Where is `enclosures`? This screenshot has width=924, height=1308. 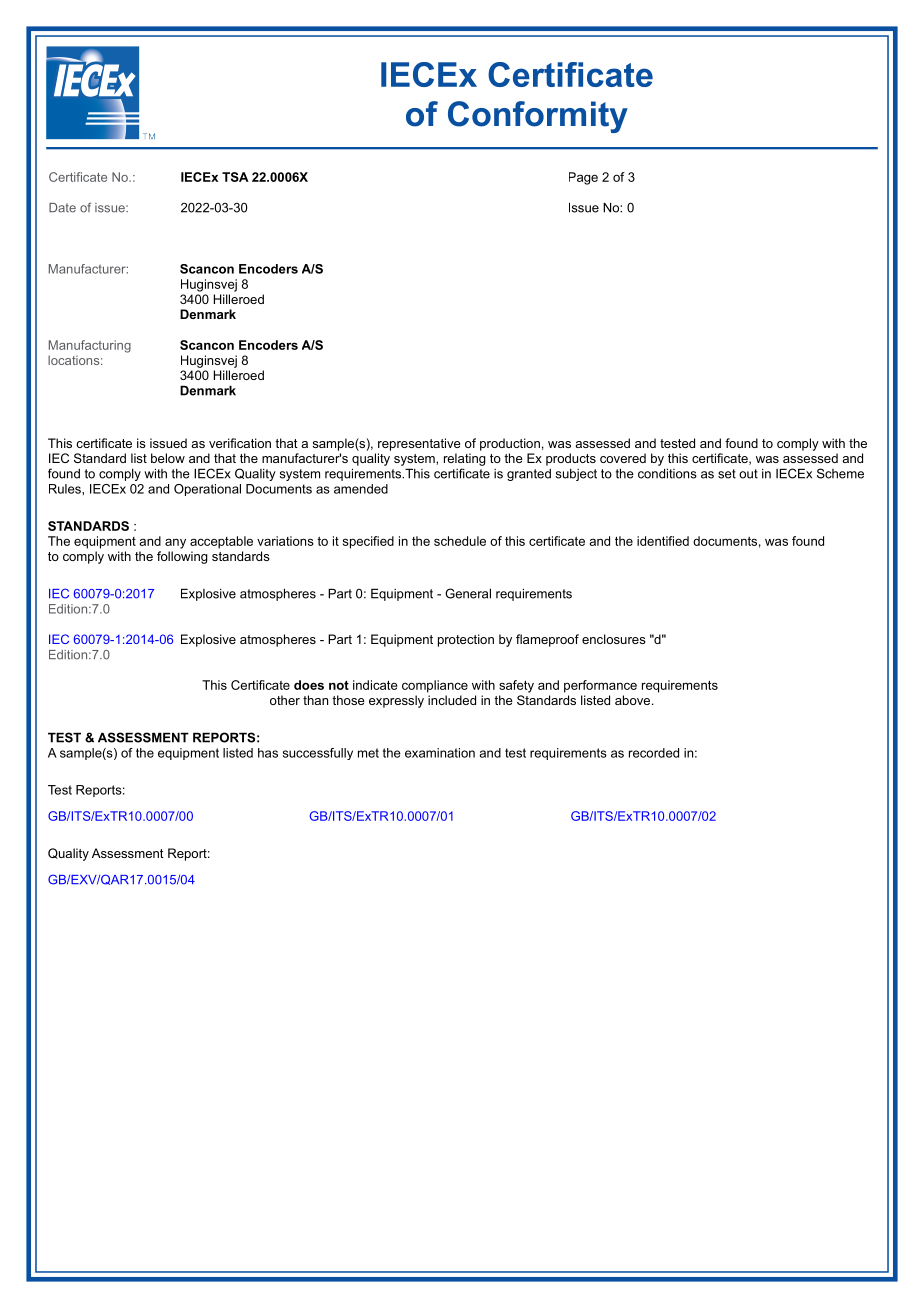 enclosures is located at coordinates (614, 639).
